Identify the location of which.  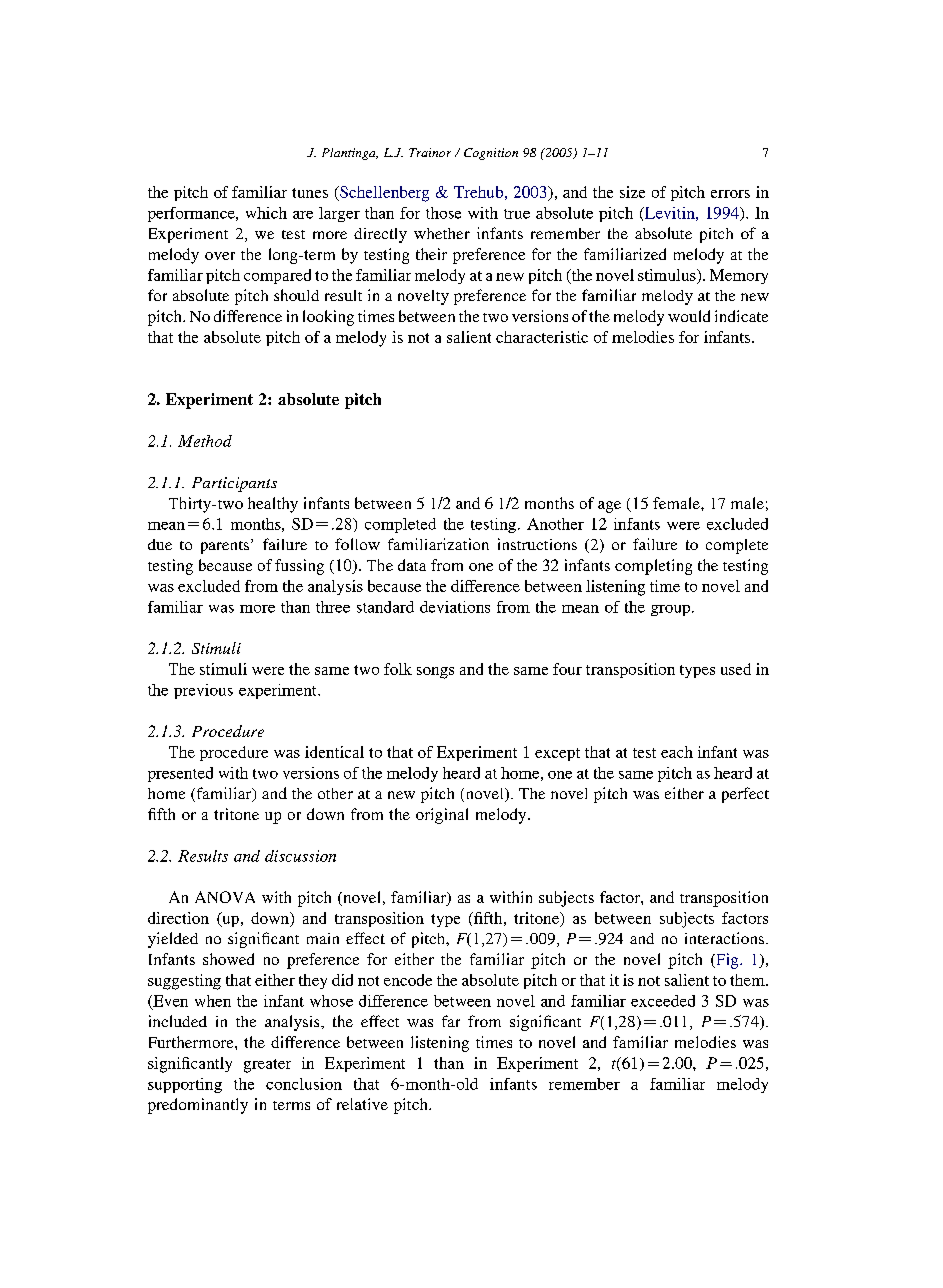
(266, 213).
